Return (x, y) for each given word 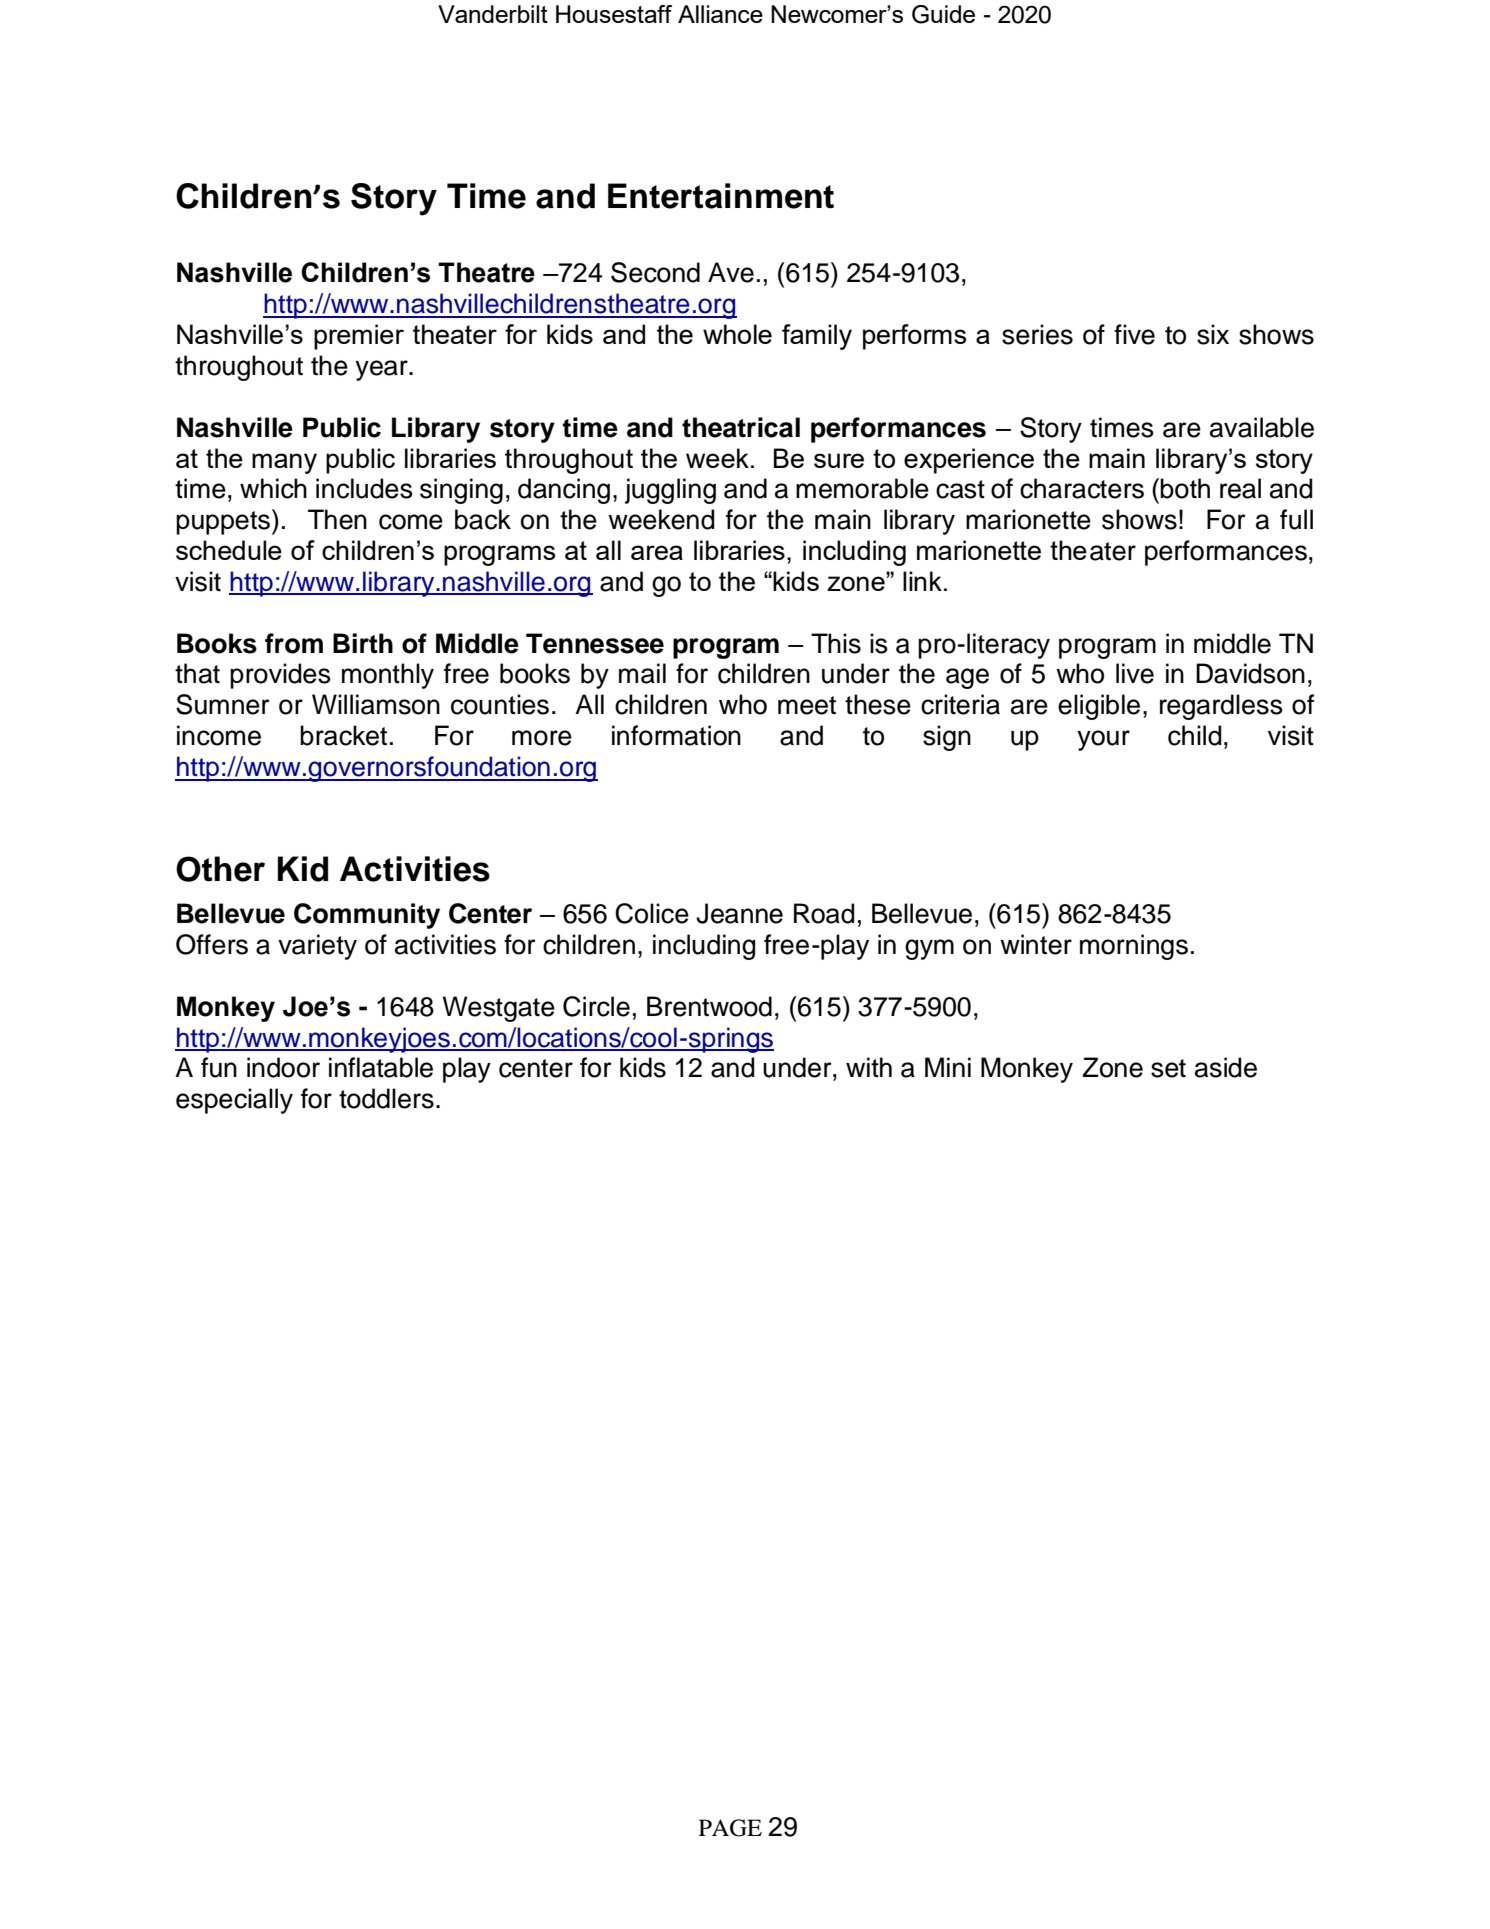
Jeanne (739, 913)
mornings (1134, 947)
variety (317, 947)
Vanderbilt (493, 14)
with (869, 1067)
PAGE (730, 1828)
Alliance (720, 14)
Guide (943, 14)
